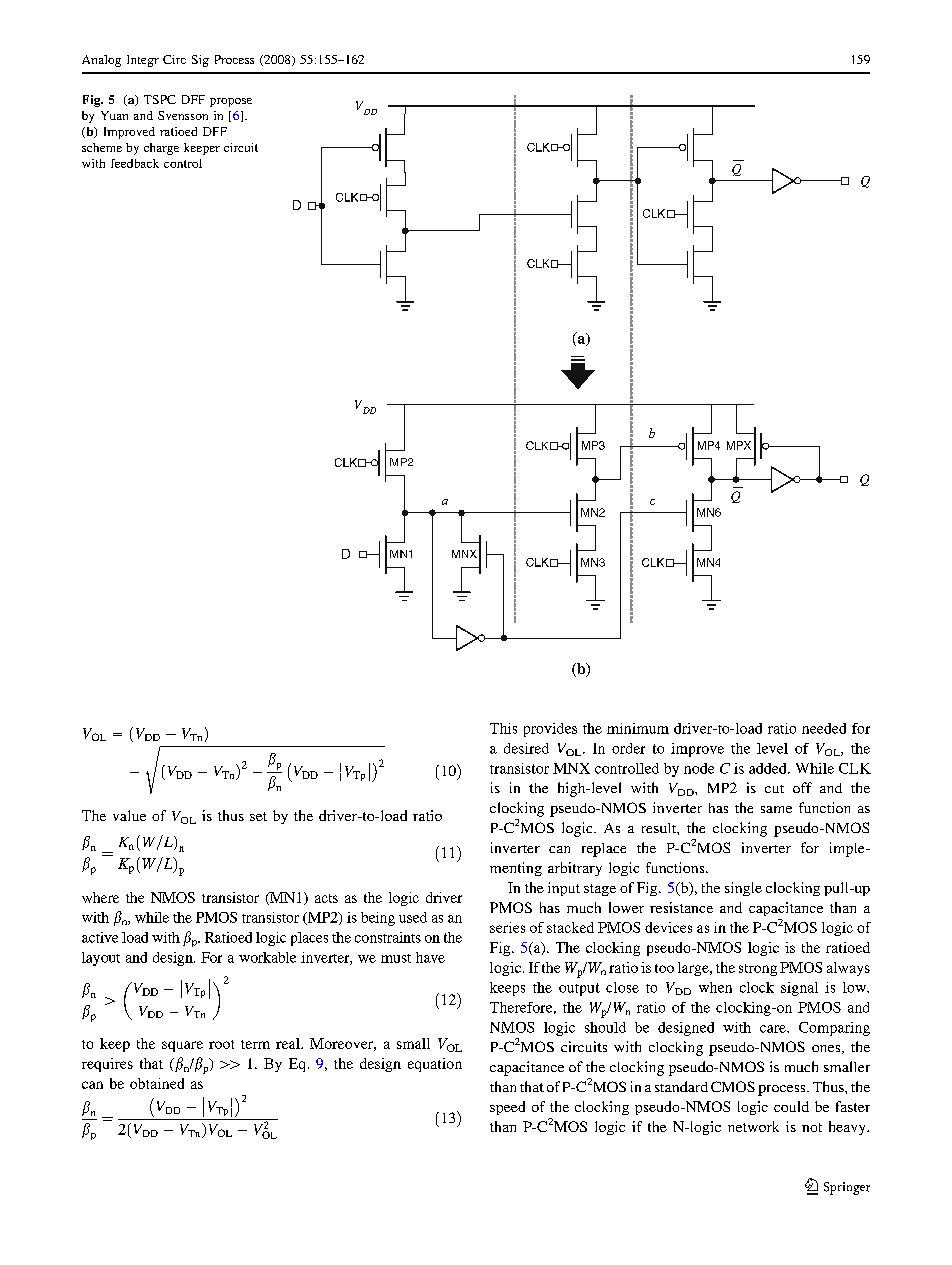 This screenshot has height=1265, width=952. What do you see at coordinates (129, 815) in the screenshot?
I see `value` at bounding box center [129, 815].
